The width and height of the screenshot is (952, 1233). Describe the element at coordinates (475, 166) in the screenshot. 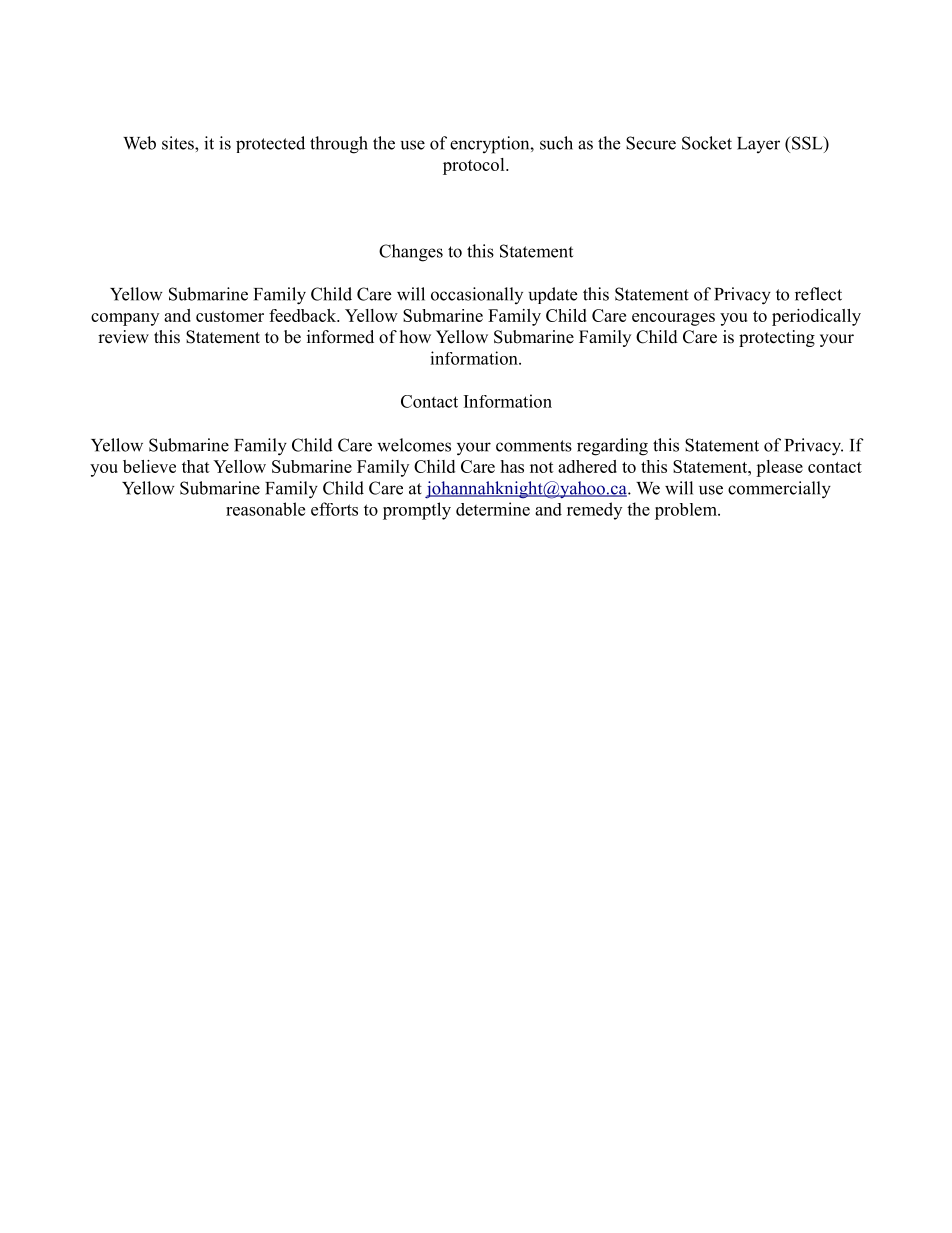

I see `protocol` at that location.
